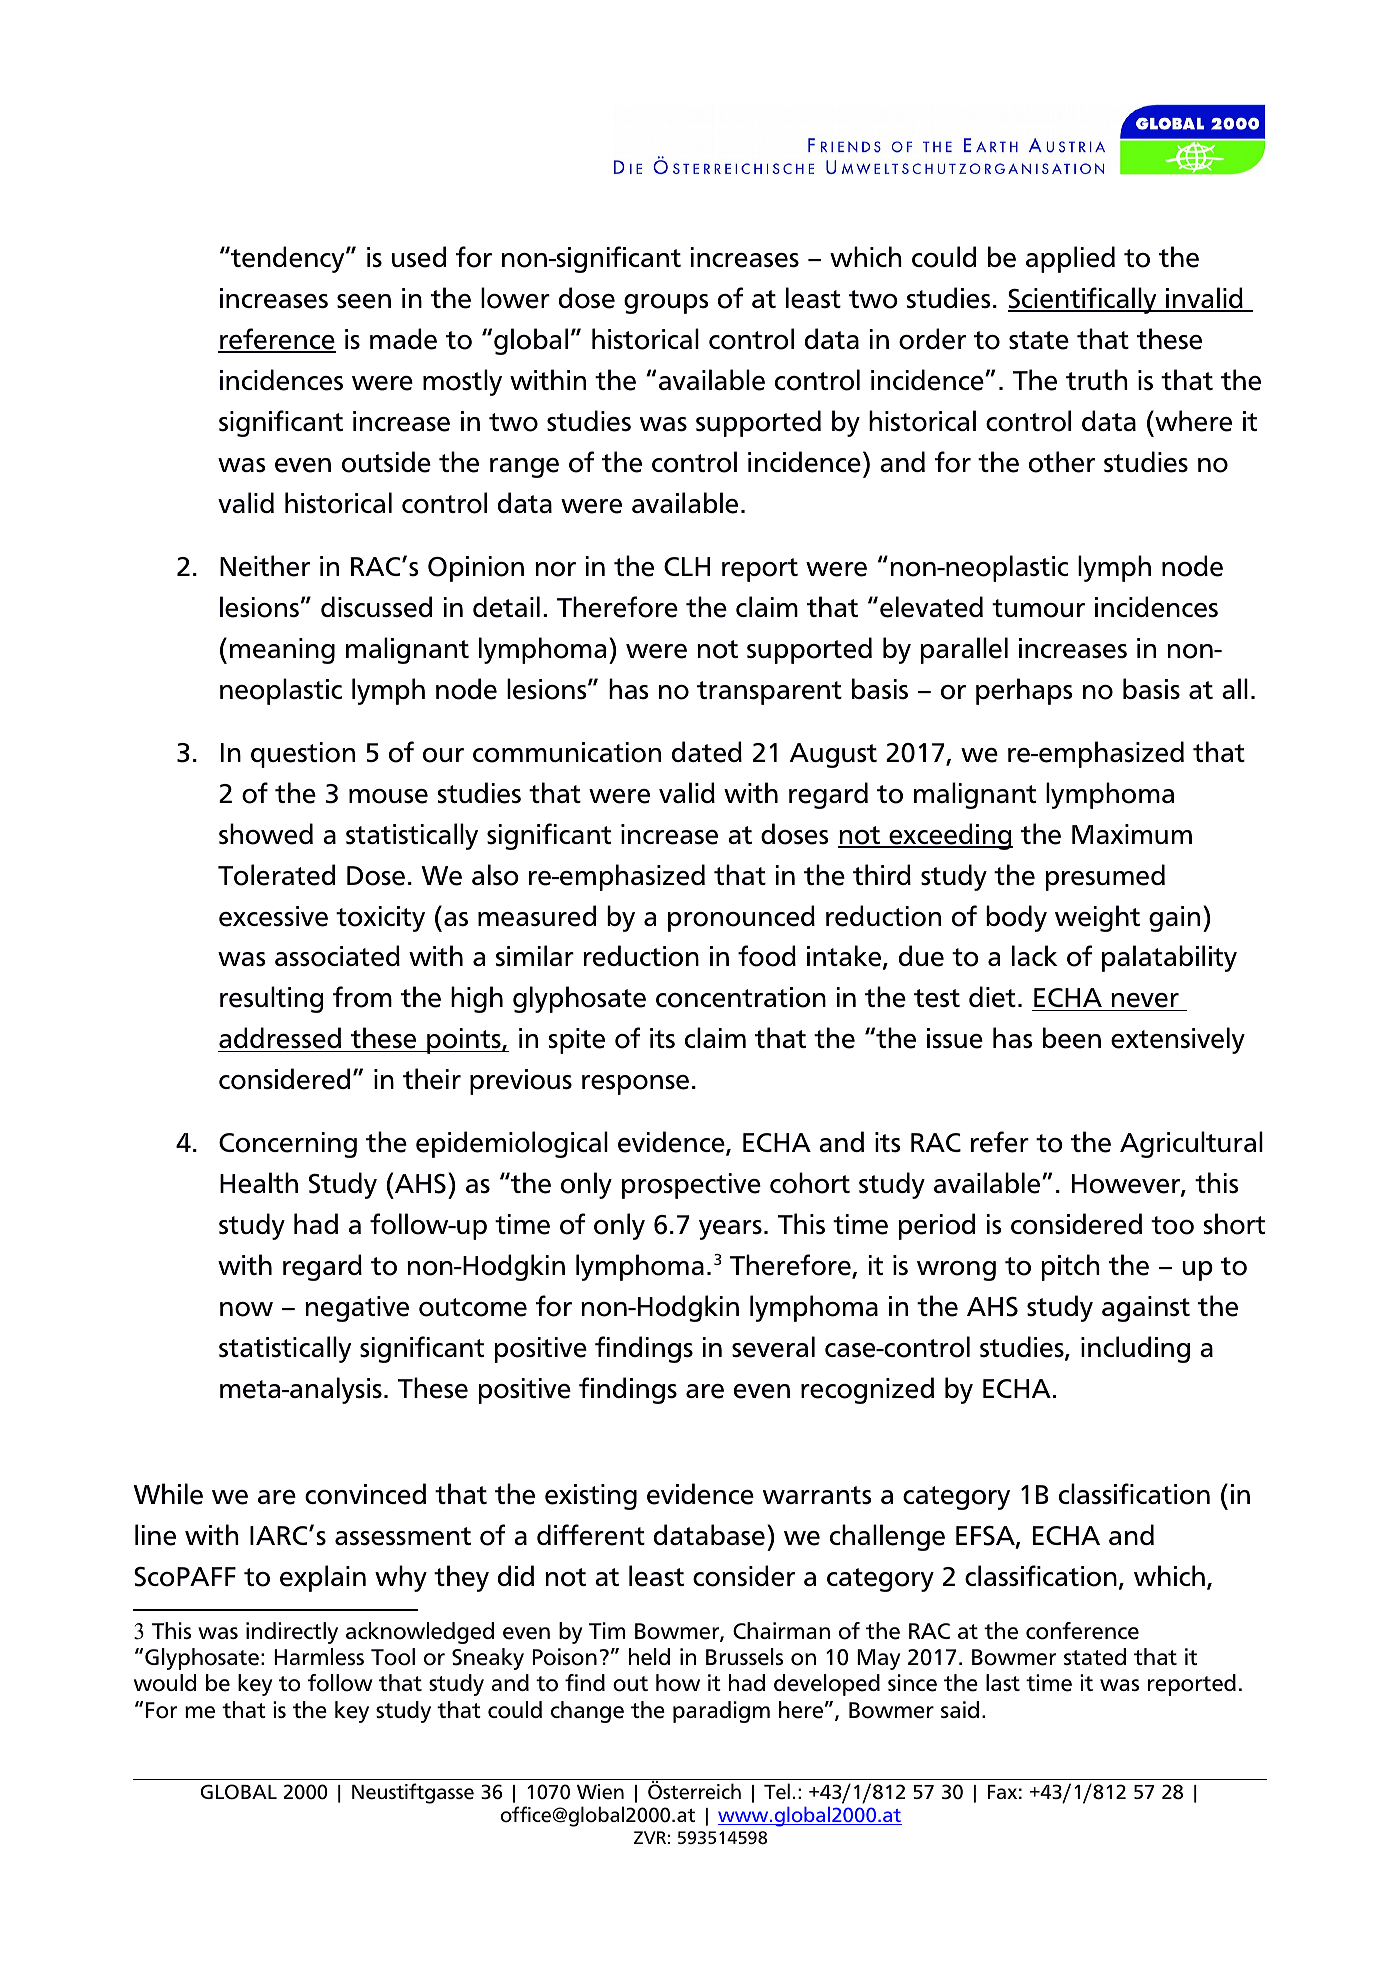 The width and height of the document is (1400, 1982). I want to click on including, so click(1135, 1349).
